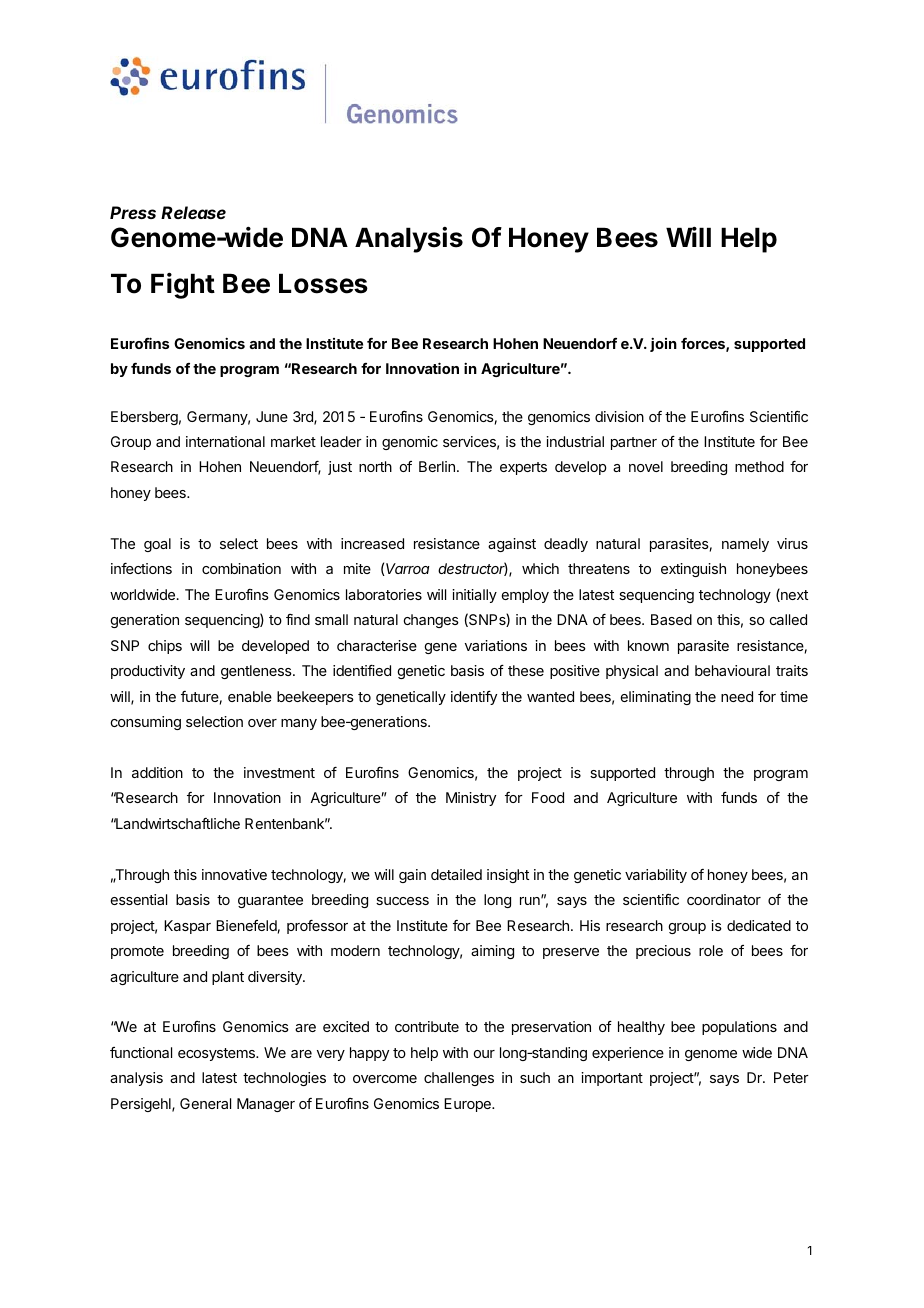  Describe the element at coordinates (257, 672) in the image. I see `gentleness` at that location.
